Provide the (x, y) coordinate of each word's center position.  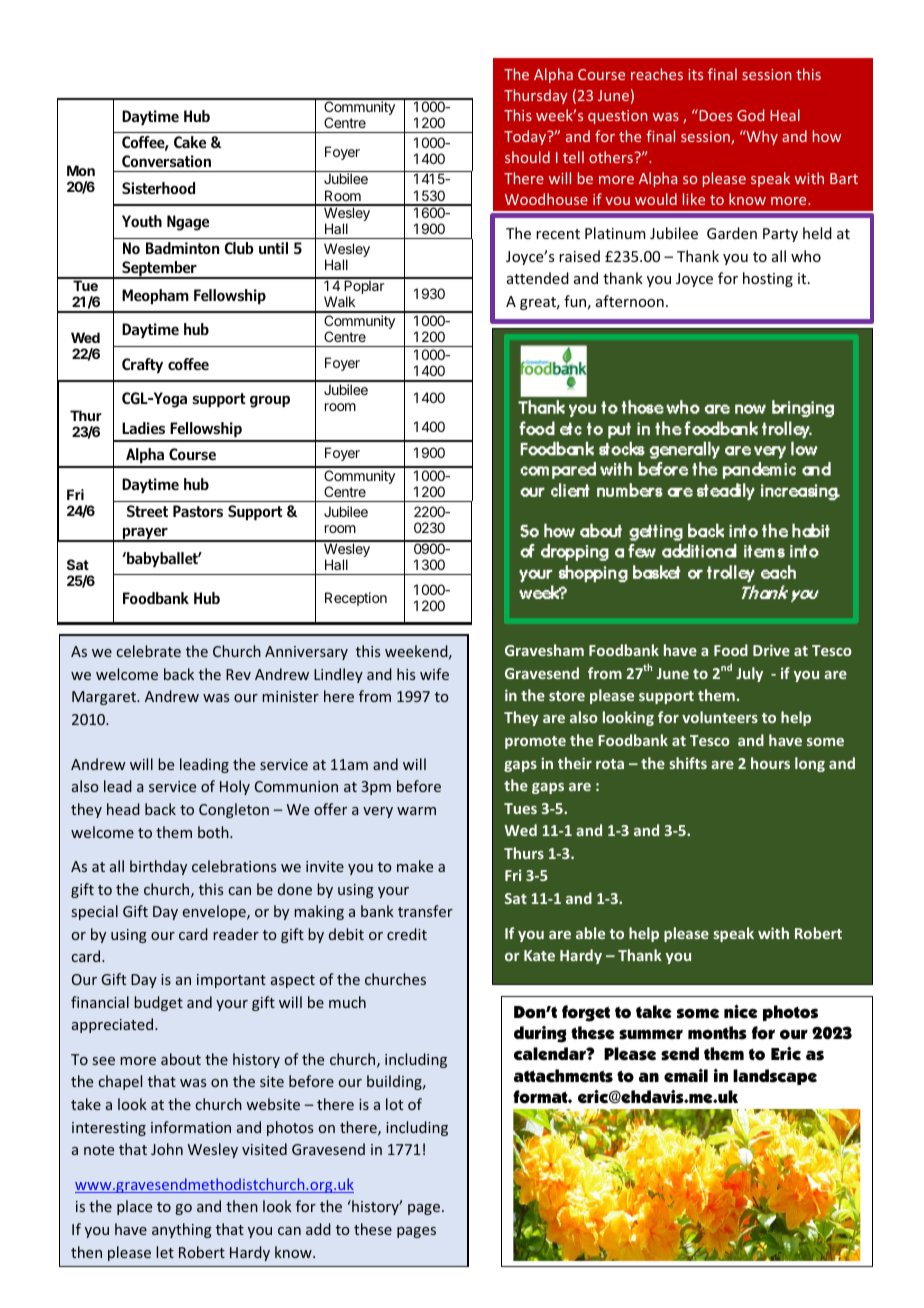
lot (394, 1104)
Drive (771, 650)
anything (182, 1230)
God (750, 115)
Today (526, 137)
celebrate (148, 651)
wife (434, 674)
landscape (775, 1077)
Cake (190, 142)
